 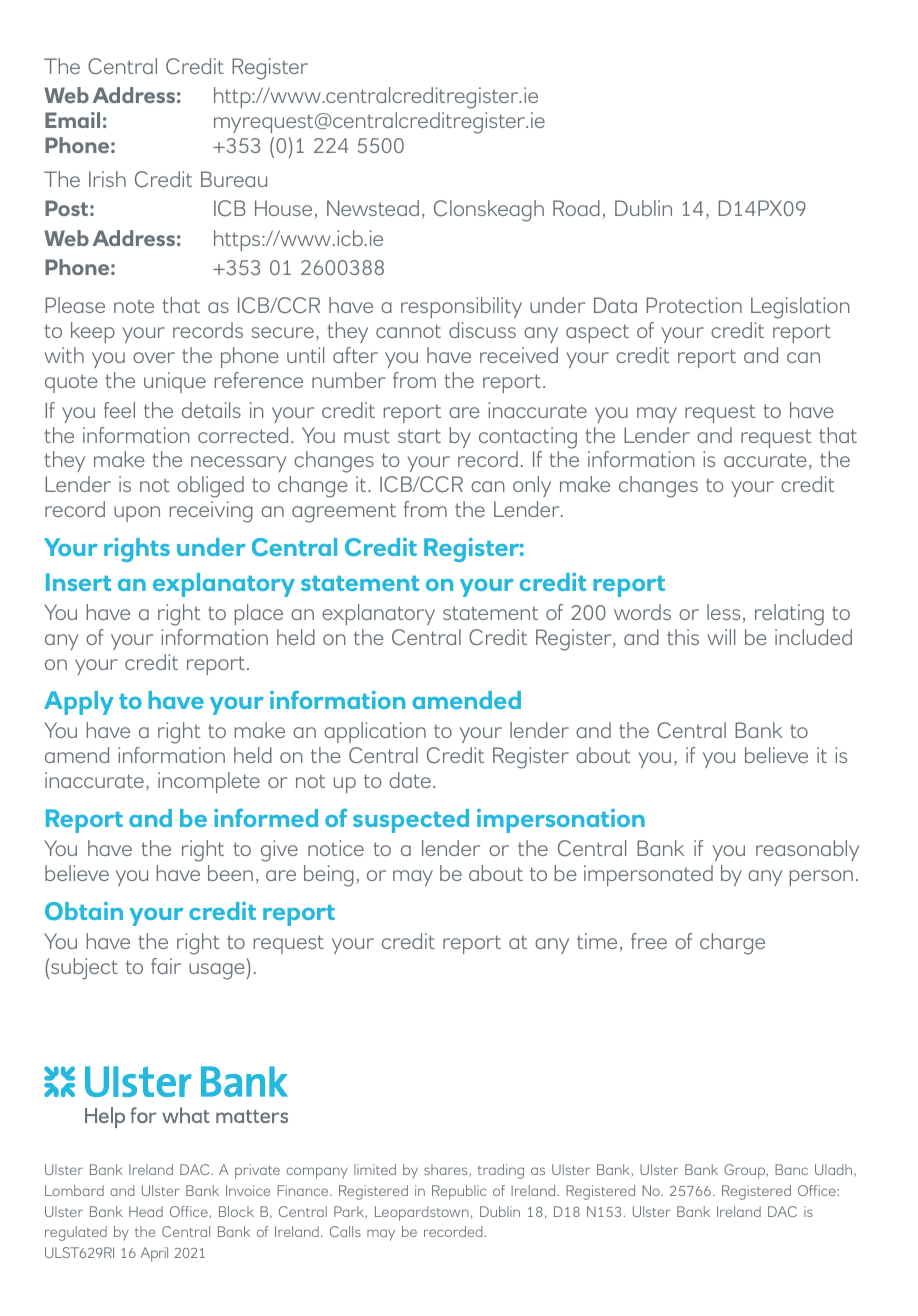 I want to click on suspected, so click(x=411, y=821).
